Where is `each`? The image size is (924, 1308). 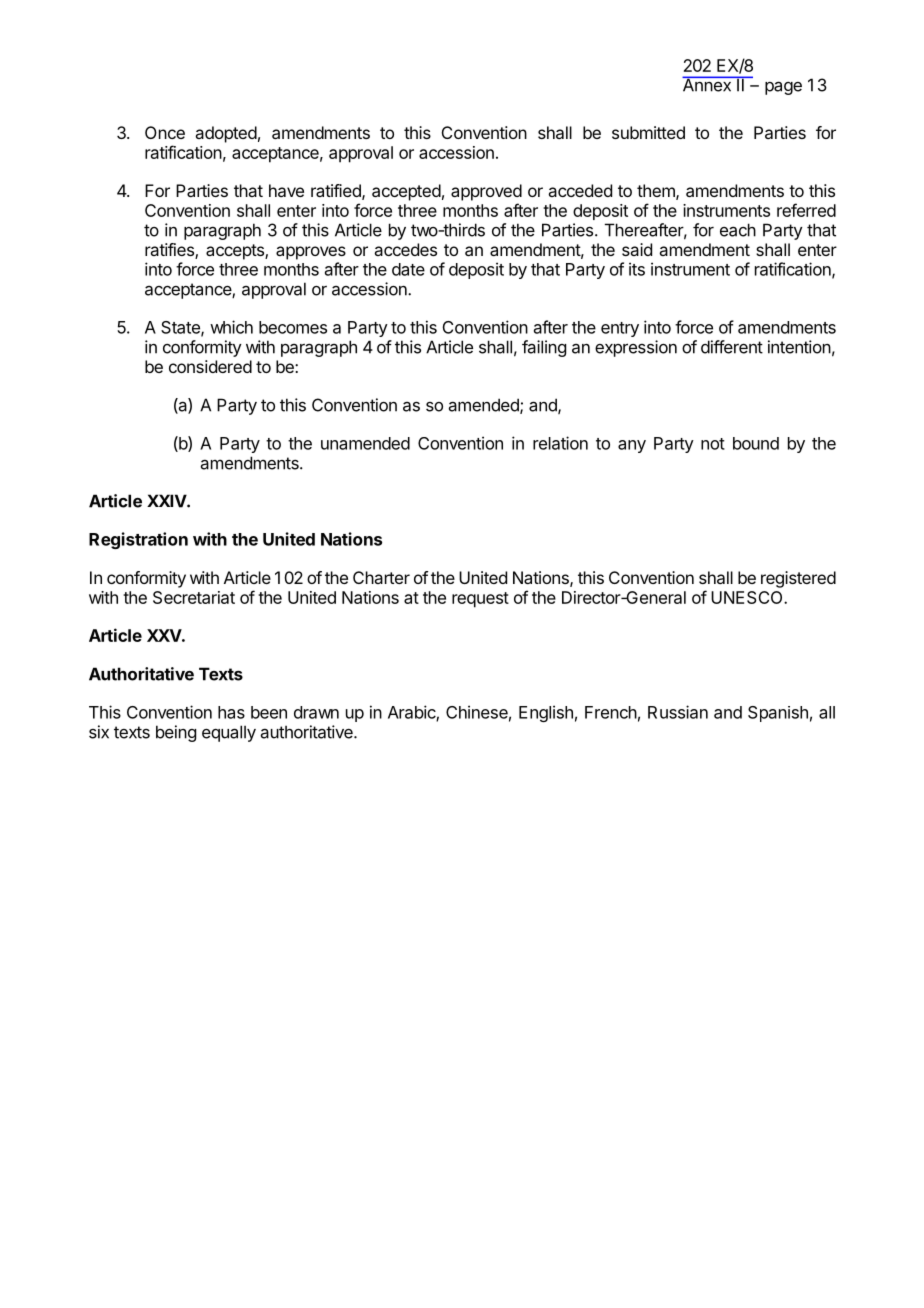
each is located at coordinates (738, 230).
